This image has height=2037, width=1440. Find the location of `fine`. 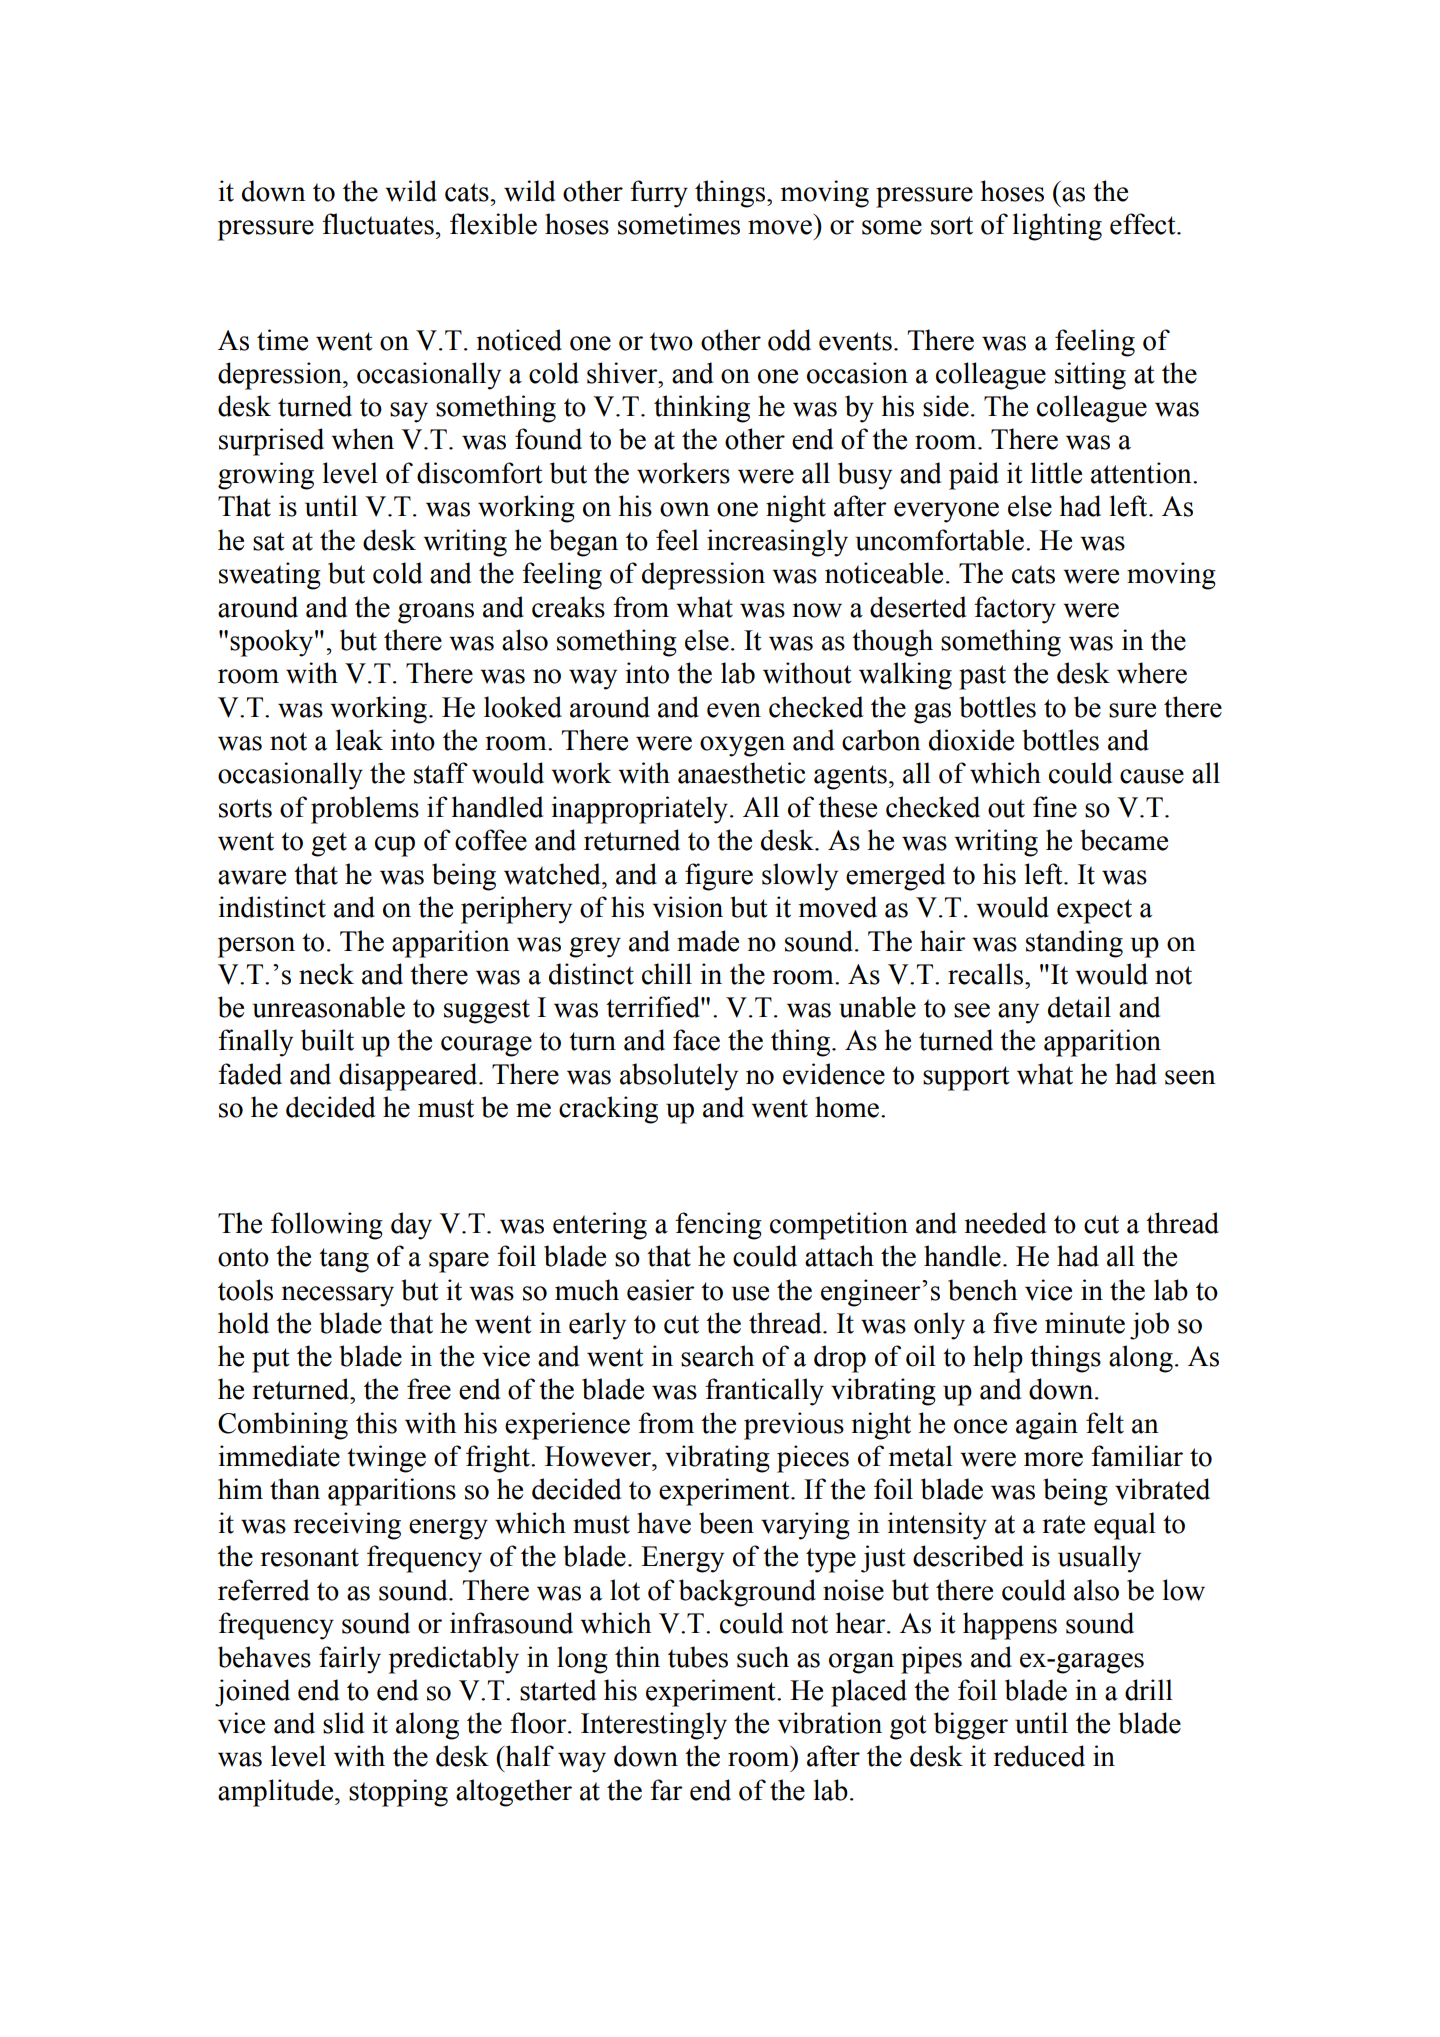

fine is located at coordinates (1055, 807).
